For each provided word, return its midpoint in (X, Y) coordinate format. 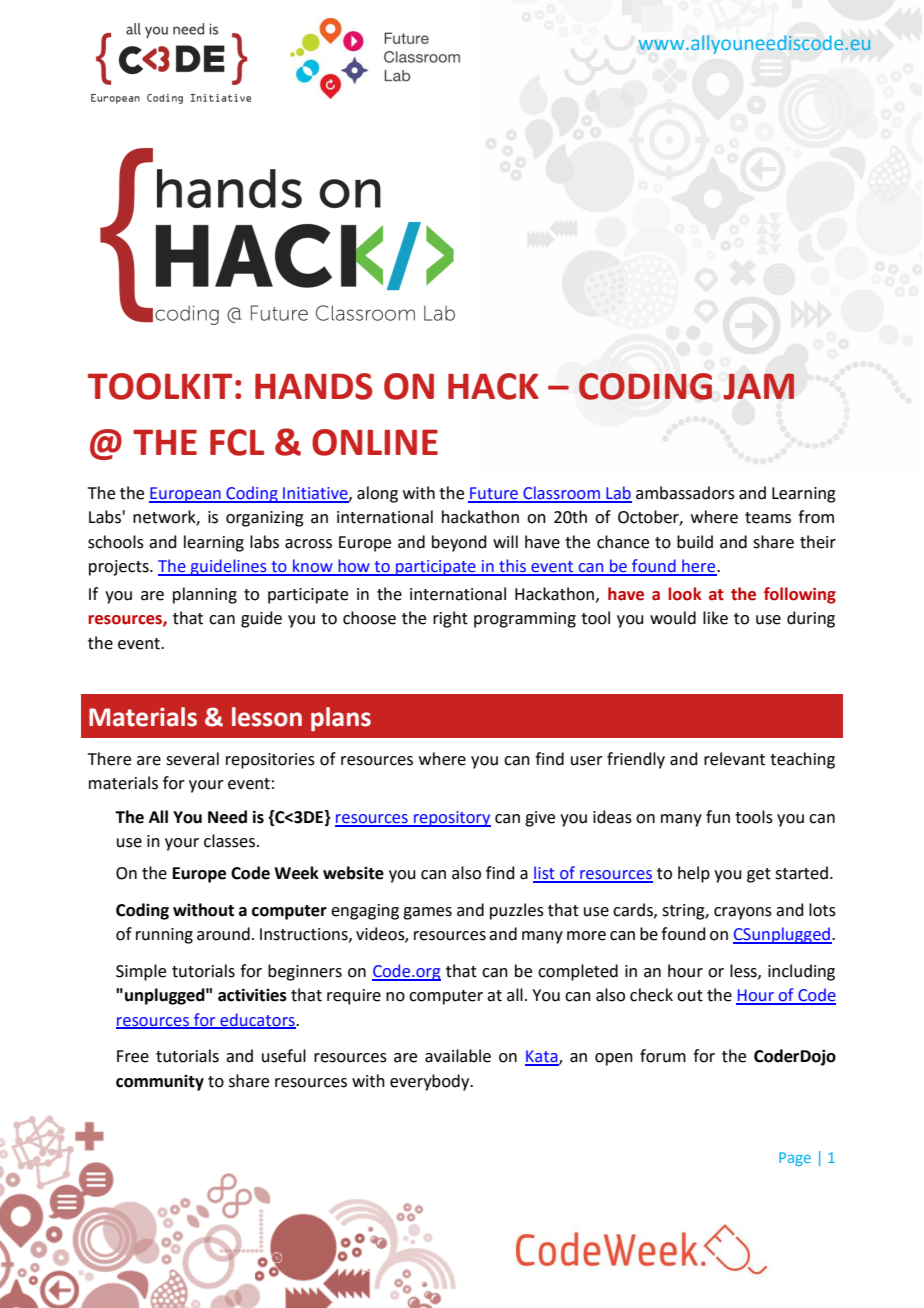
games (427, 913)
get (759, 875)
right (450, 619)
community (160, 1083)
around (223, 934)
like (715, 618)
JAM (758, 386)
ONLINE (375, 442)
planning (205, 595)
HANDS (314, 386)
